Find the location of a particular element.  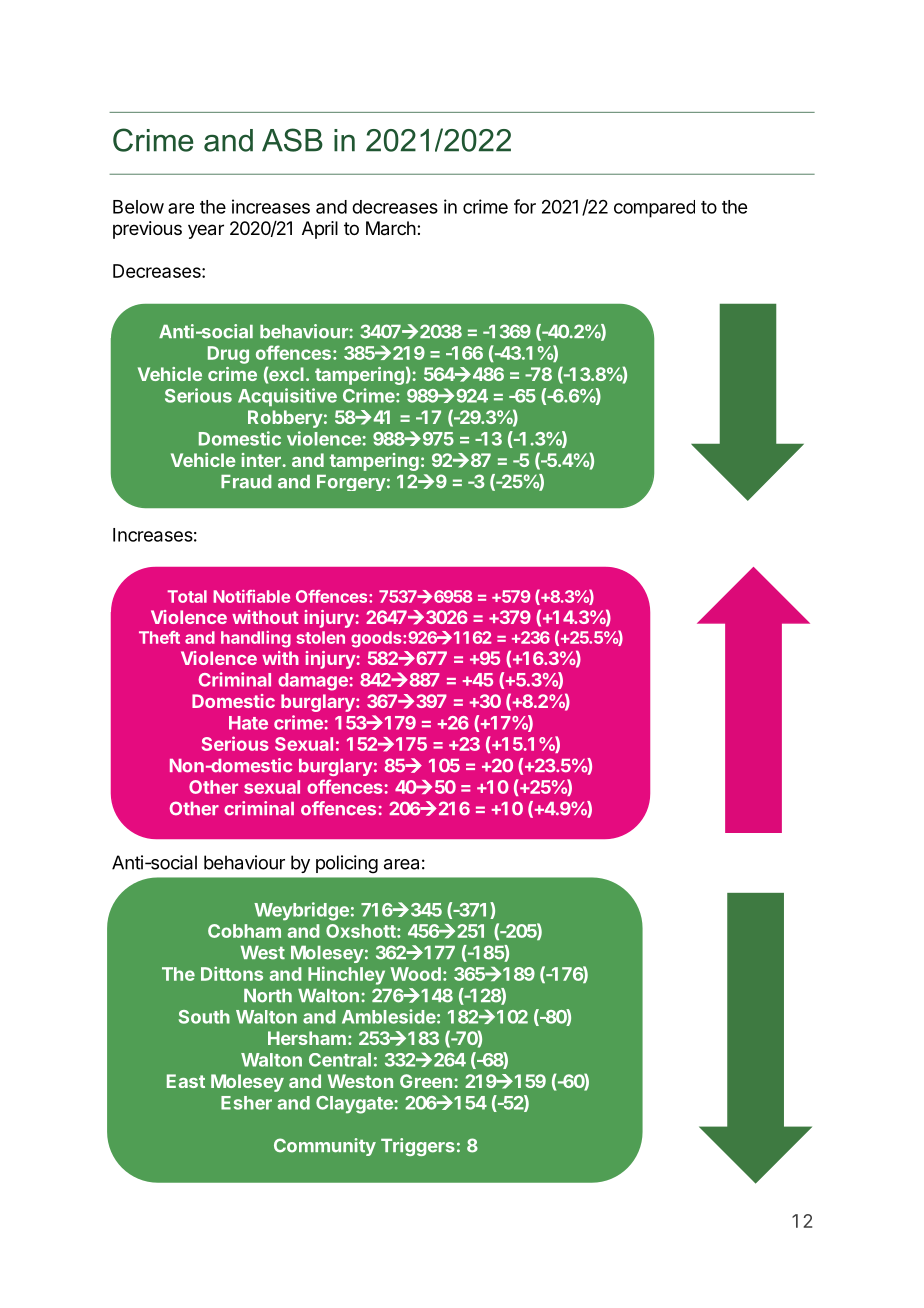

East is located at coordinates (186, 1081).
